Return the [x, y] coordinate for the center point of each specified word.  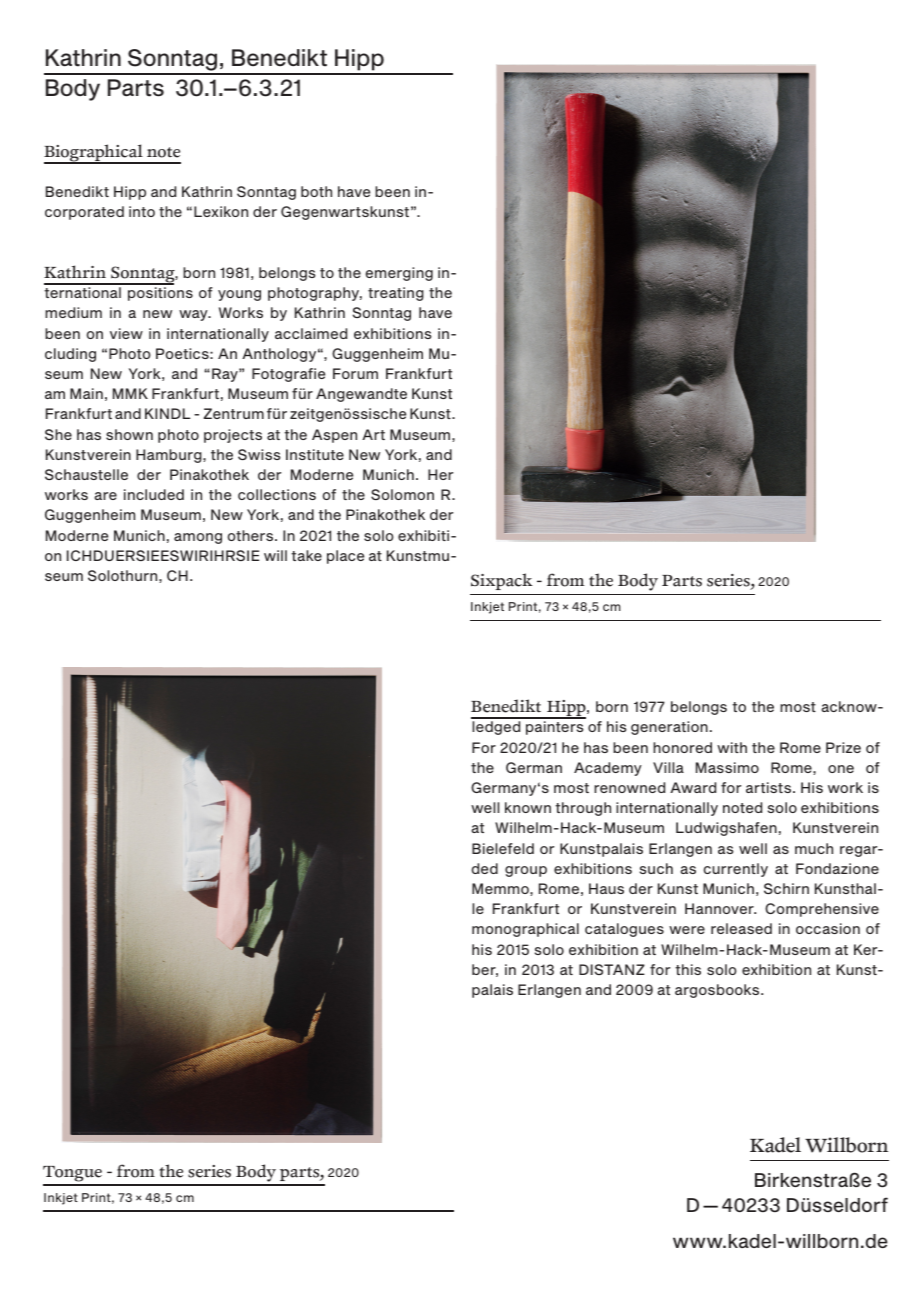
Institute [315, 454]
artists [770, 787]
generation [669, 728]
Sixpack [502, 581]
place [345, 557]
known [528, 807]
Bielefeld [503, 848]
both [316, 191]
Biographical [94, 154]
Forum [355, 373]
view [126, 333]
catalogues [624, 930]
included [154, 494]
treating [396, 294]
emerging [399, 274]
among [198, 538]
